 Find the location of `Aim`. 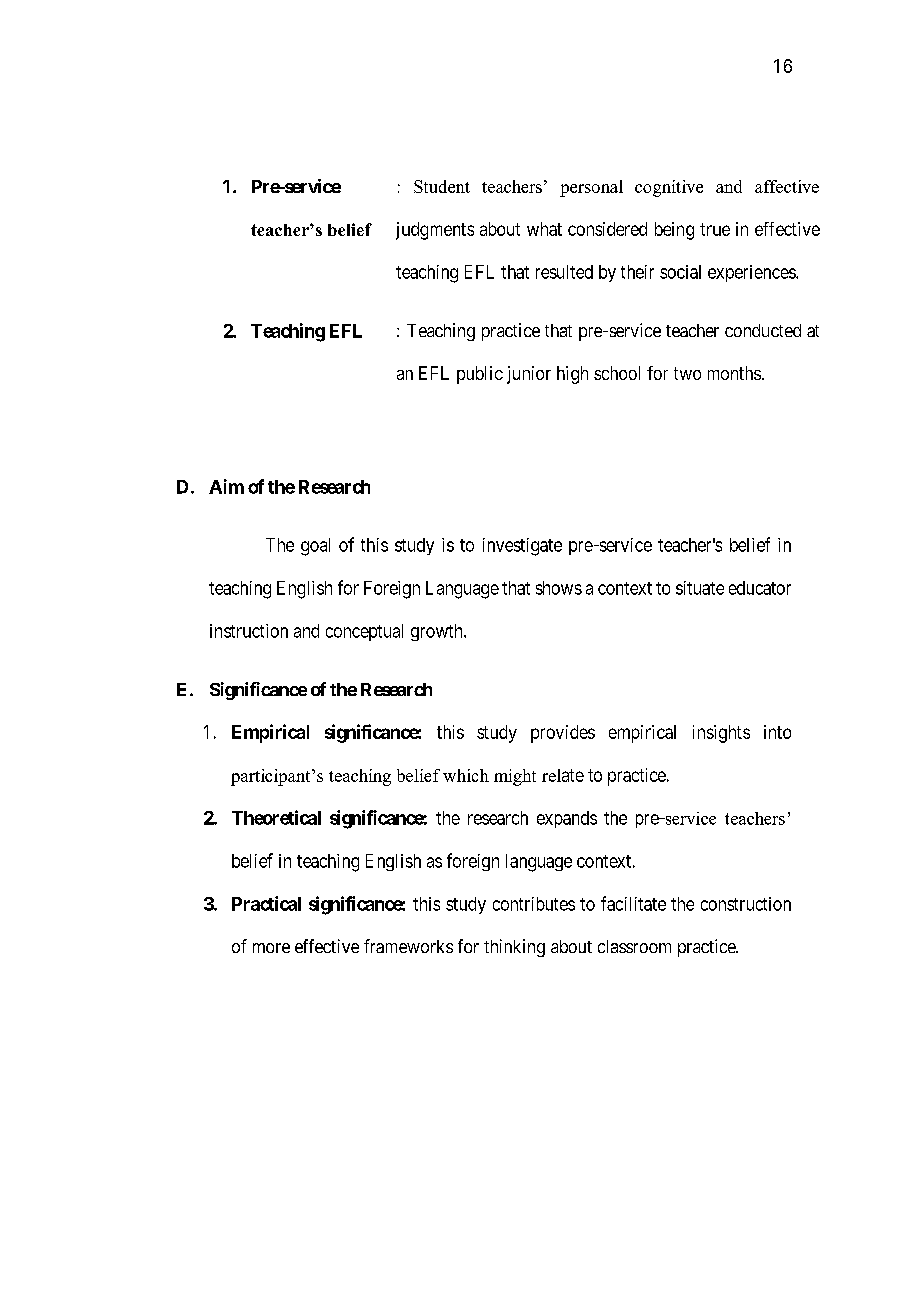

Aim is located at coordinates (226, 486).
